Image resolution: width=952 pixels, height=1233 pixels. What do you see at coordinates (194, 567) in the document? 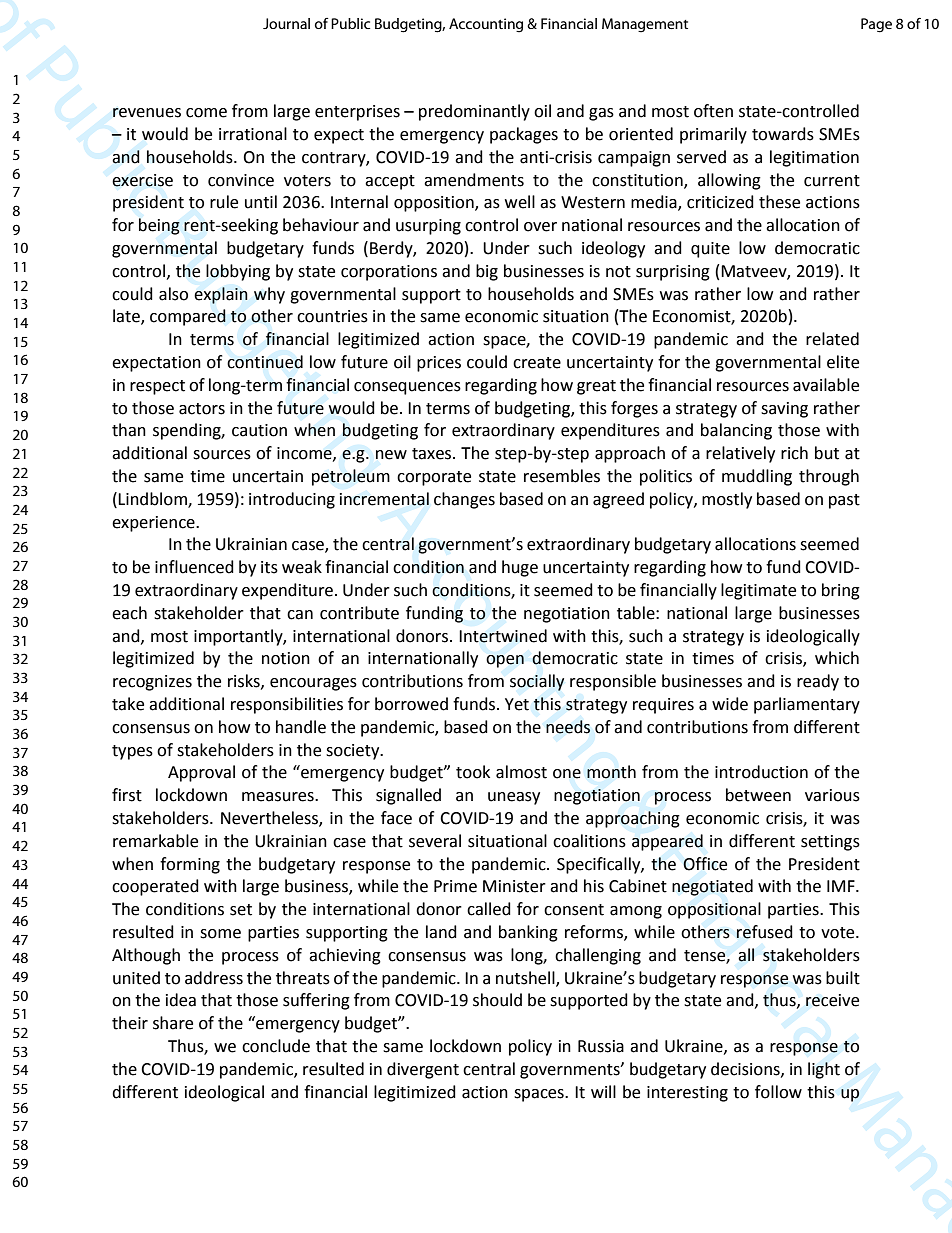
I see `influenced` at bounding box center [194, 567].
